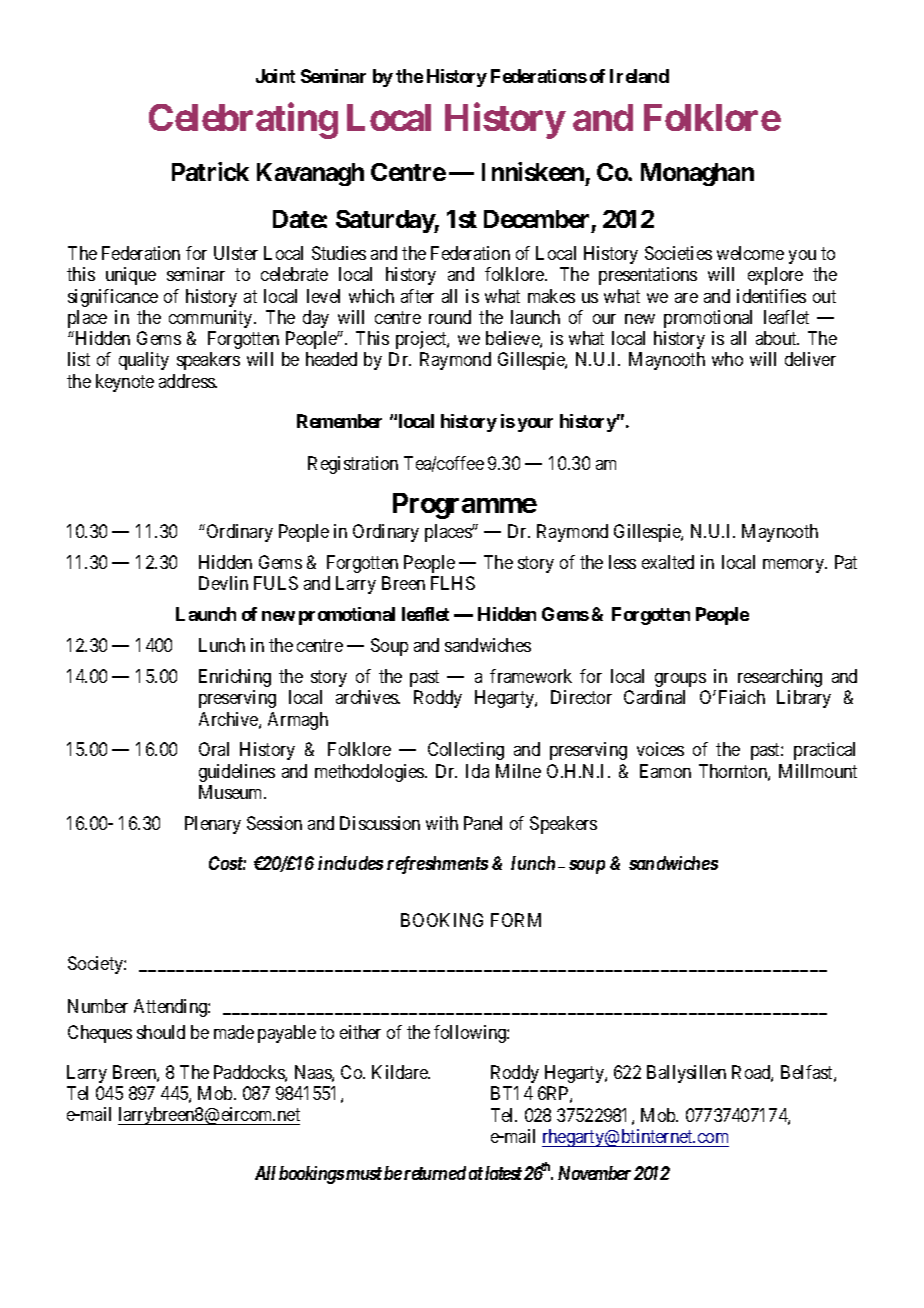  What do you see at coordinates (535, 425) in the screenshot?
I see `your` at bounding box center [535, 425].
